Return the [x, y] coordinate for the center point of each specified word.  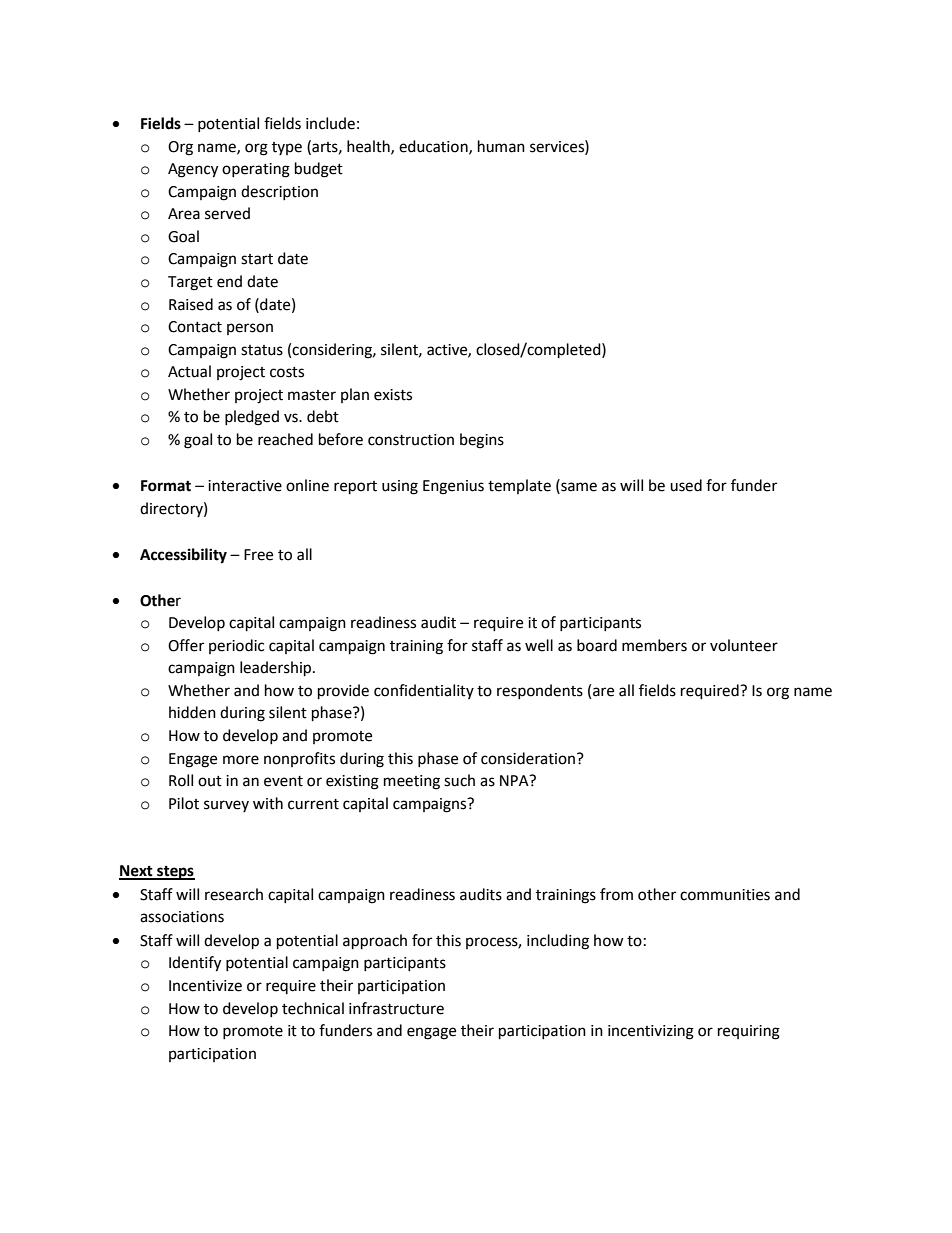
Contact [195, 327]
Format [166, 486]
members [654, 645]
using [400, 487]
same [578, 487]
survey [226, 806]
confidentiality [424, 691]
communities [725, 895]
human [501, 146]
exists [393, 395]
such [459, 780]
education [434, 147]
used [686, 485]
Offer [186, 645]
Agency [193, 170]
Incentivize [205, 986]
